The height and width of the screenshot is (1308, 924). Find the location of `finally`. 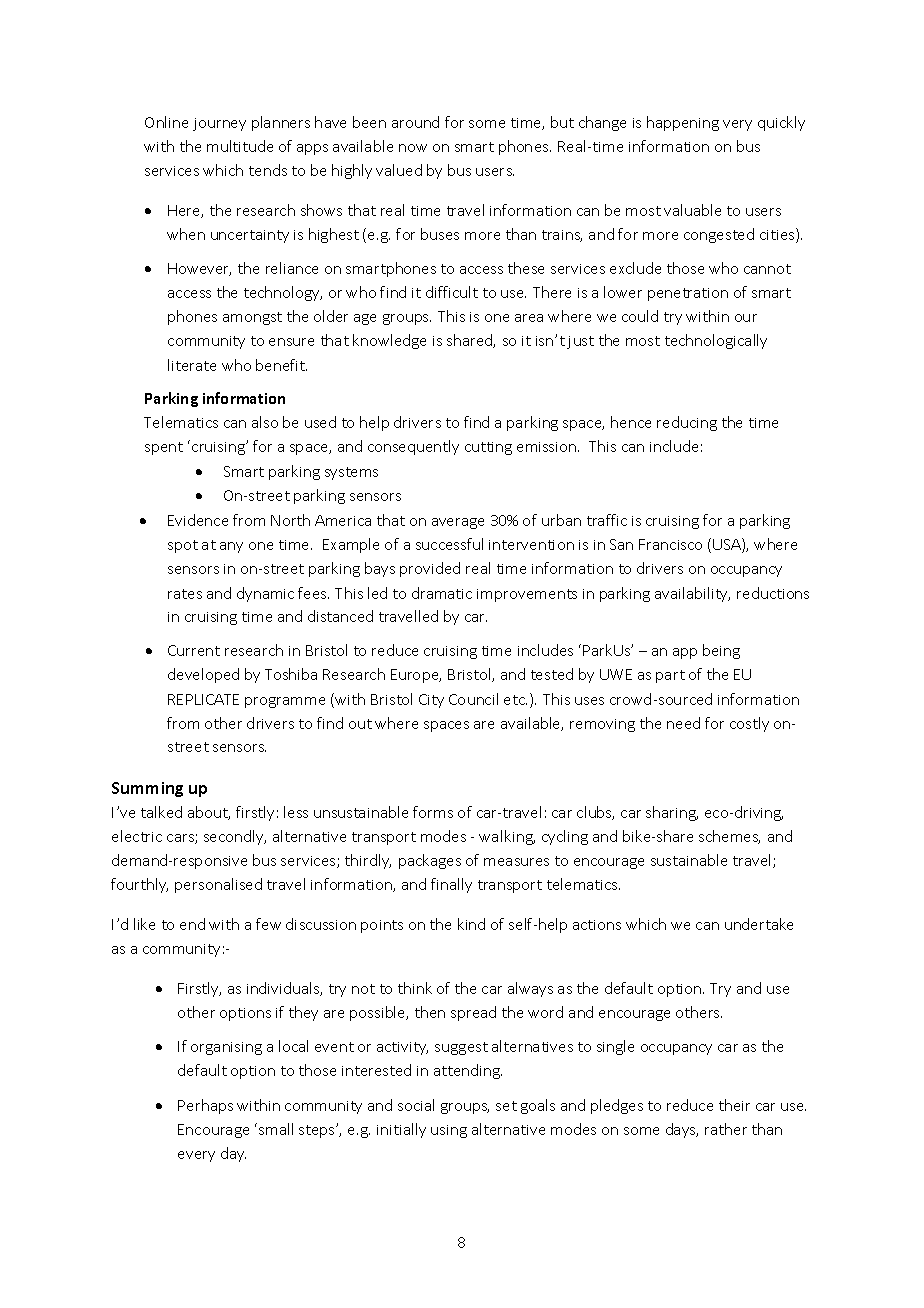

finally is located at coordinates (451, 885).
